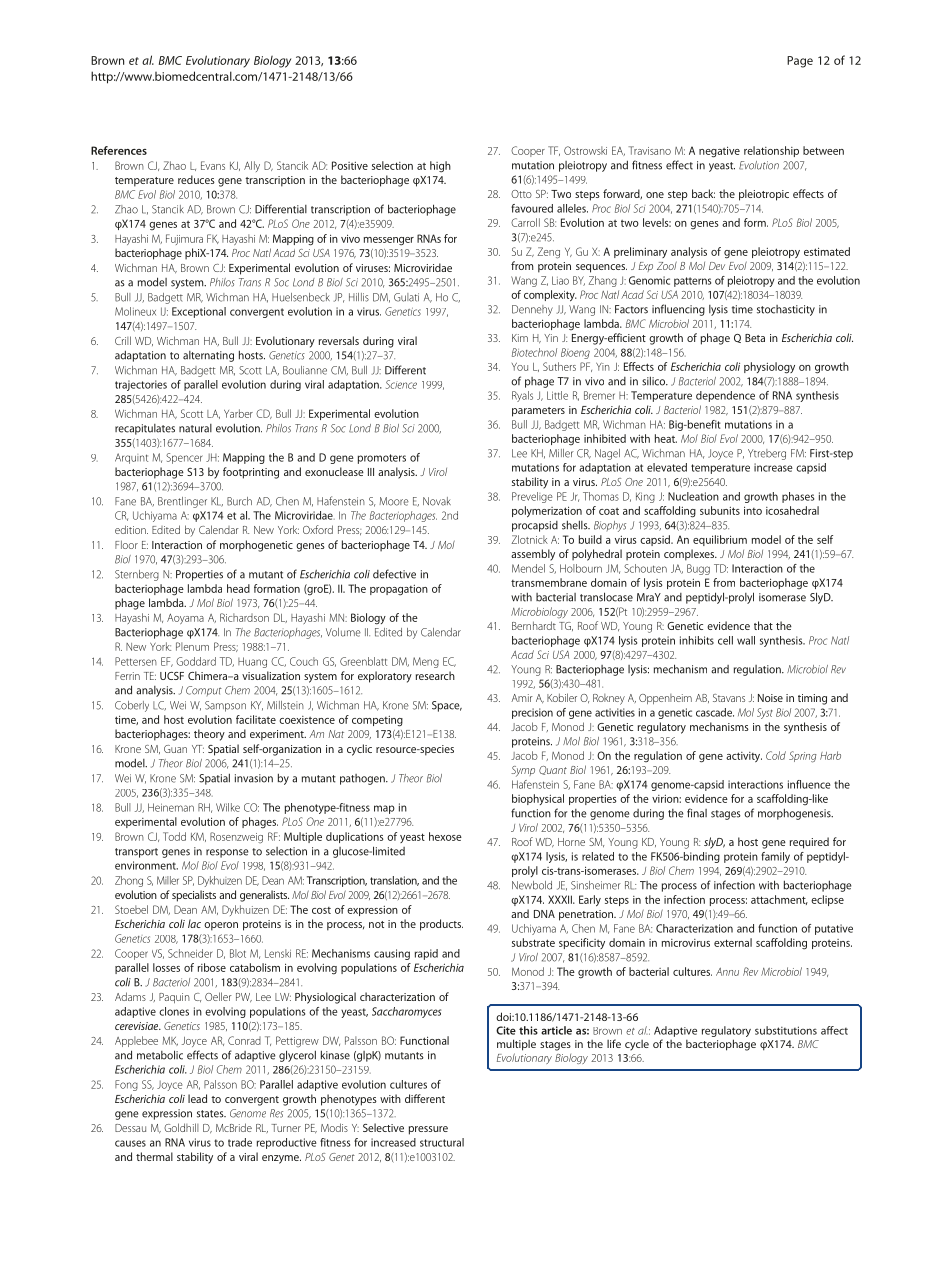  Describe the element at coordinates (755, 338) in the screenshot. I see `Beta` at that location.
